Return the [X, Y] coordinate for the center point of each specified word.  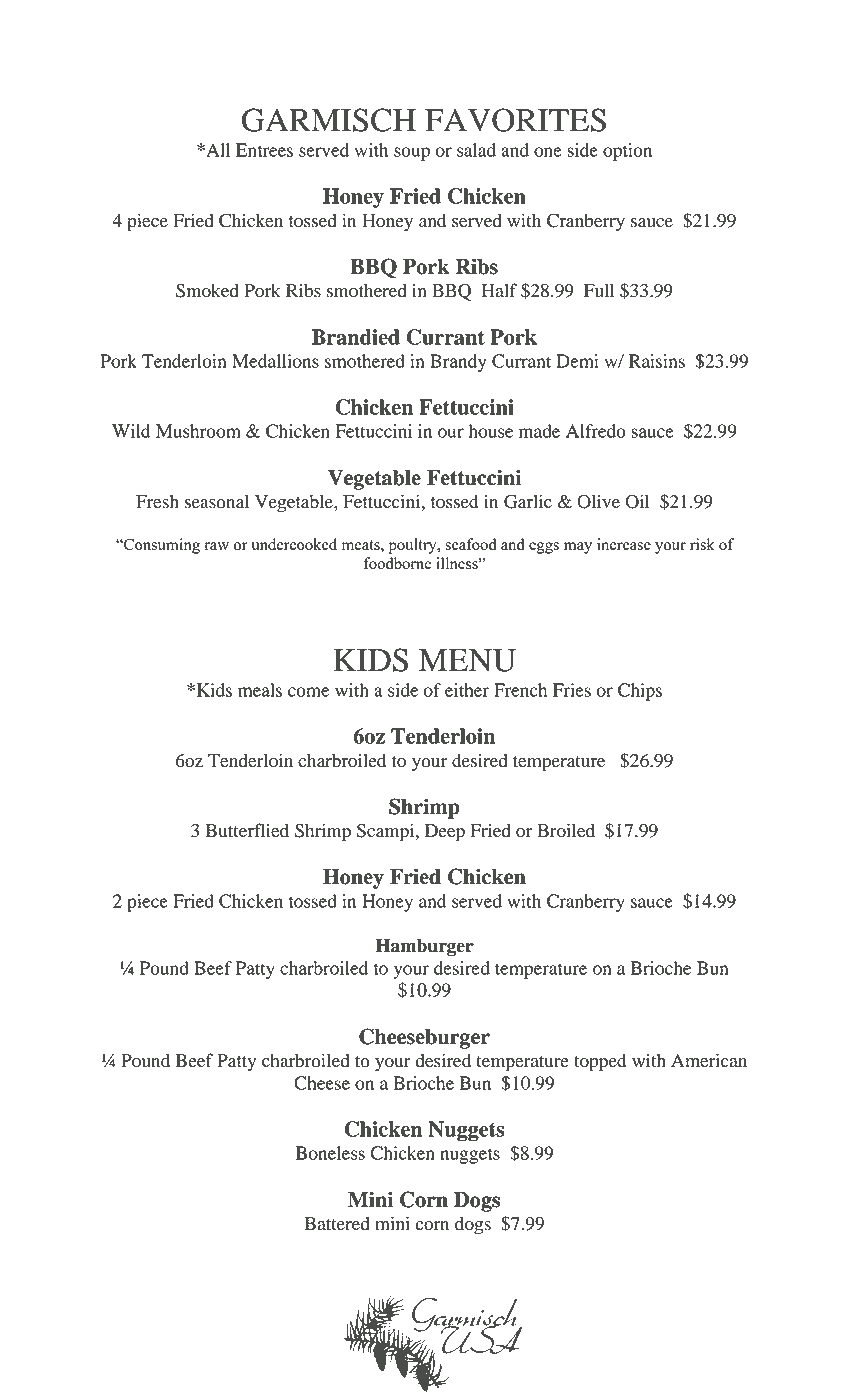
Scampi [387, 832]
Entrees [264, 150]
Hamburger [425, 947]
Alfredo [596, 431]
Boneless [330, 1153]
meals [260, 690]
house [490, 431]
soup [412, 154]
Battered [337, 1224]
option [627, 152]
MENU [467, 660]
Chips [640, 692]
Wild [131, 431]
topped [600, 1063]
